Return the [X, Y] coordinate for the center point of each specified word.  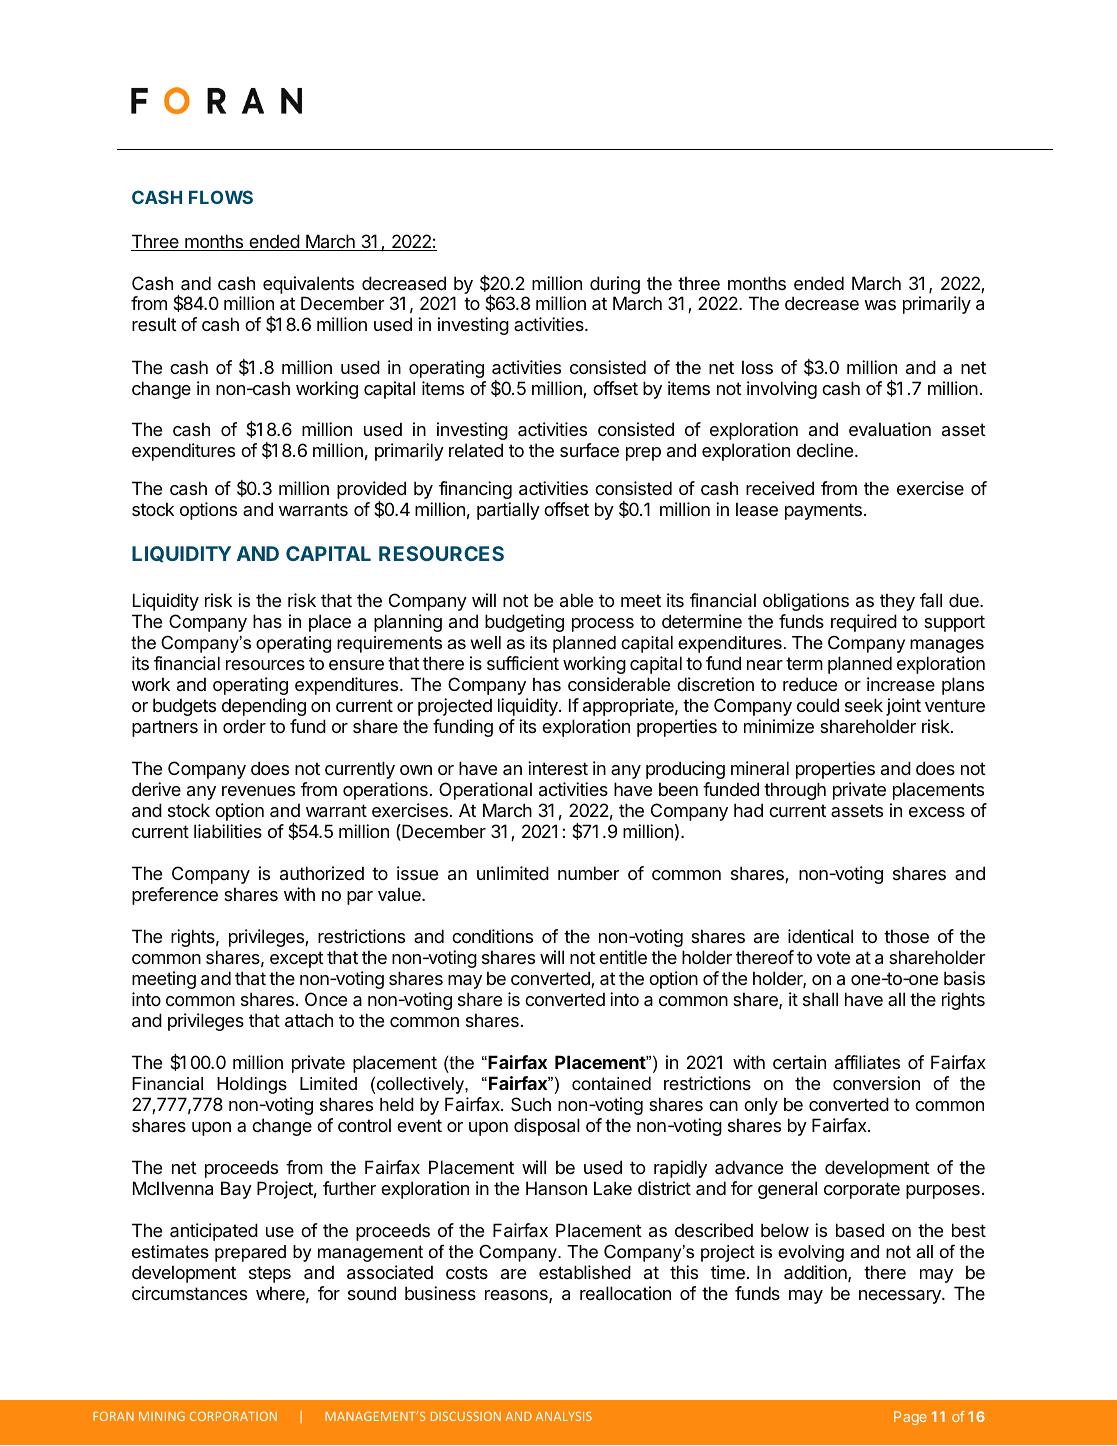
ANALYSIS [564, 1416]
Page [910, 1418]
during [615, 286]
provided [371, 491]
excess [937, 812]
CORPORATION [233, 1416]
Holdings [252, 1085]
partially [508, 511]
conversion [876, 1083]
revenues [258, 791]
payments [823, 511]
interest [558, 768]
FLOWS [221, 197]
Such [531, 1104]
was [880, 305]
